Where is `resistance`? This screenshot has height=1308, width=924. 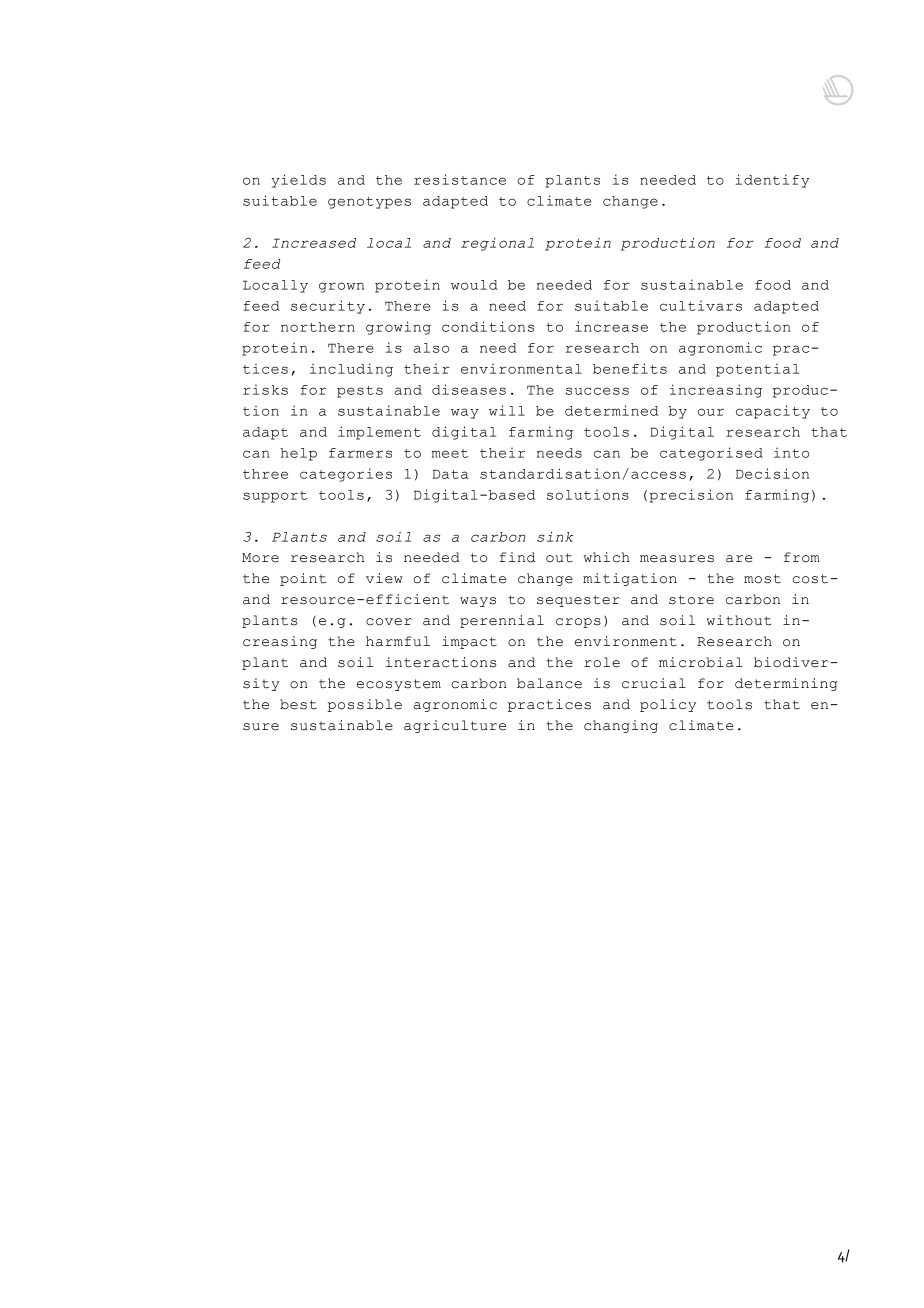 resistance is located at coordinates (460, 179).
